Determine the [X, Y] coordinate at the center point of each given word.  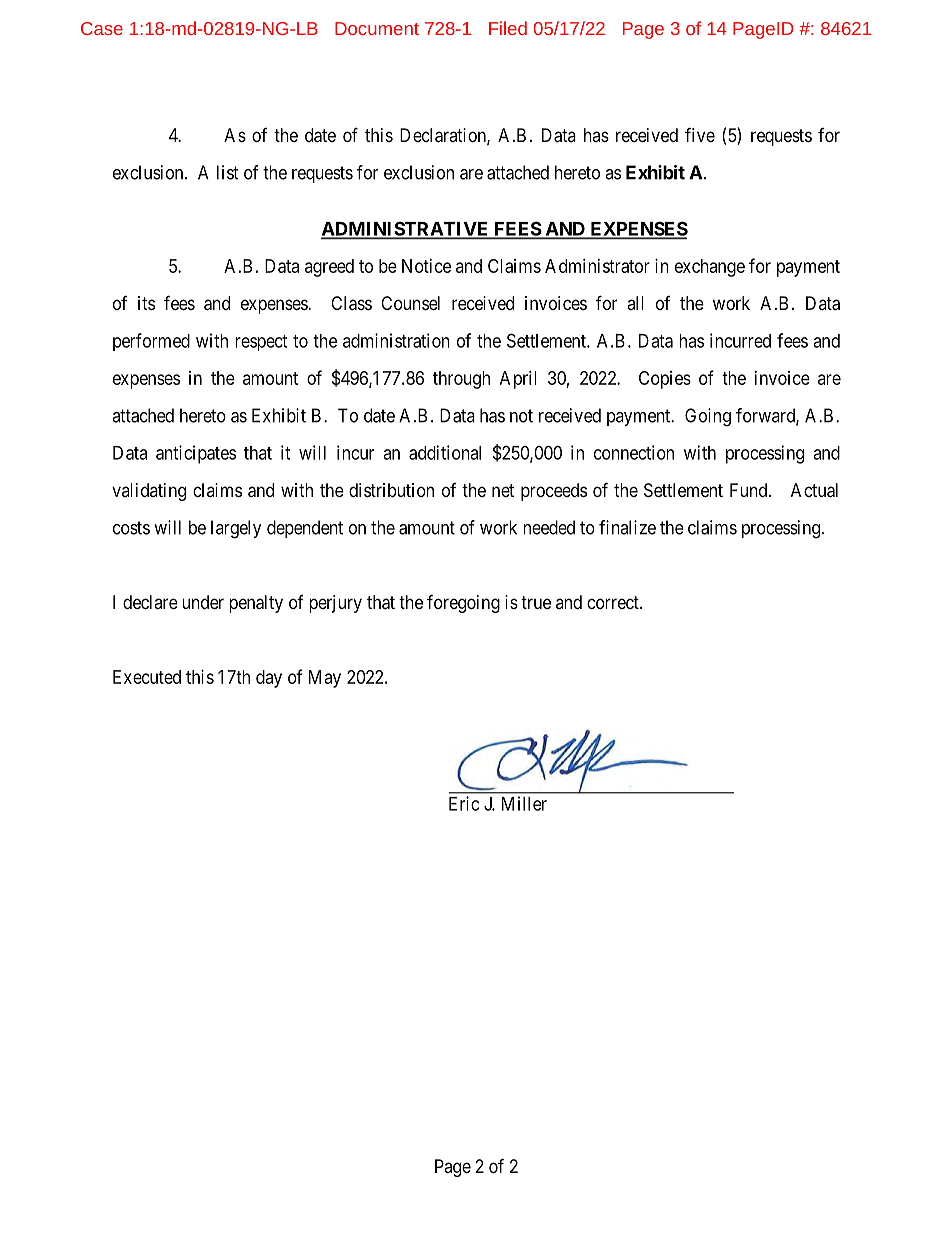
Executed [147, 677]
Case [102, 28]
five [700, 134]
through [461, 380]
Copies [665, 380]
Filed [508, 28]
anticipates [196, 454]
